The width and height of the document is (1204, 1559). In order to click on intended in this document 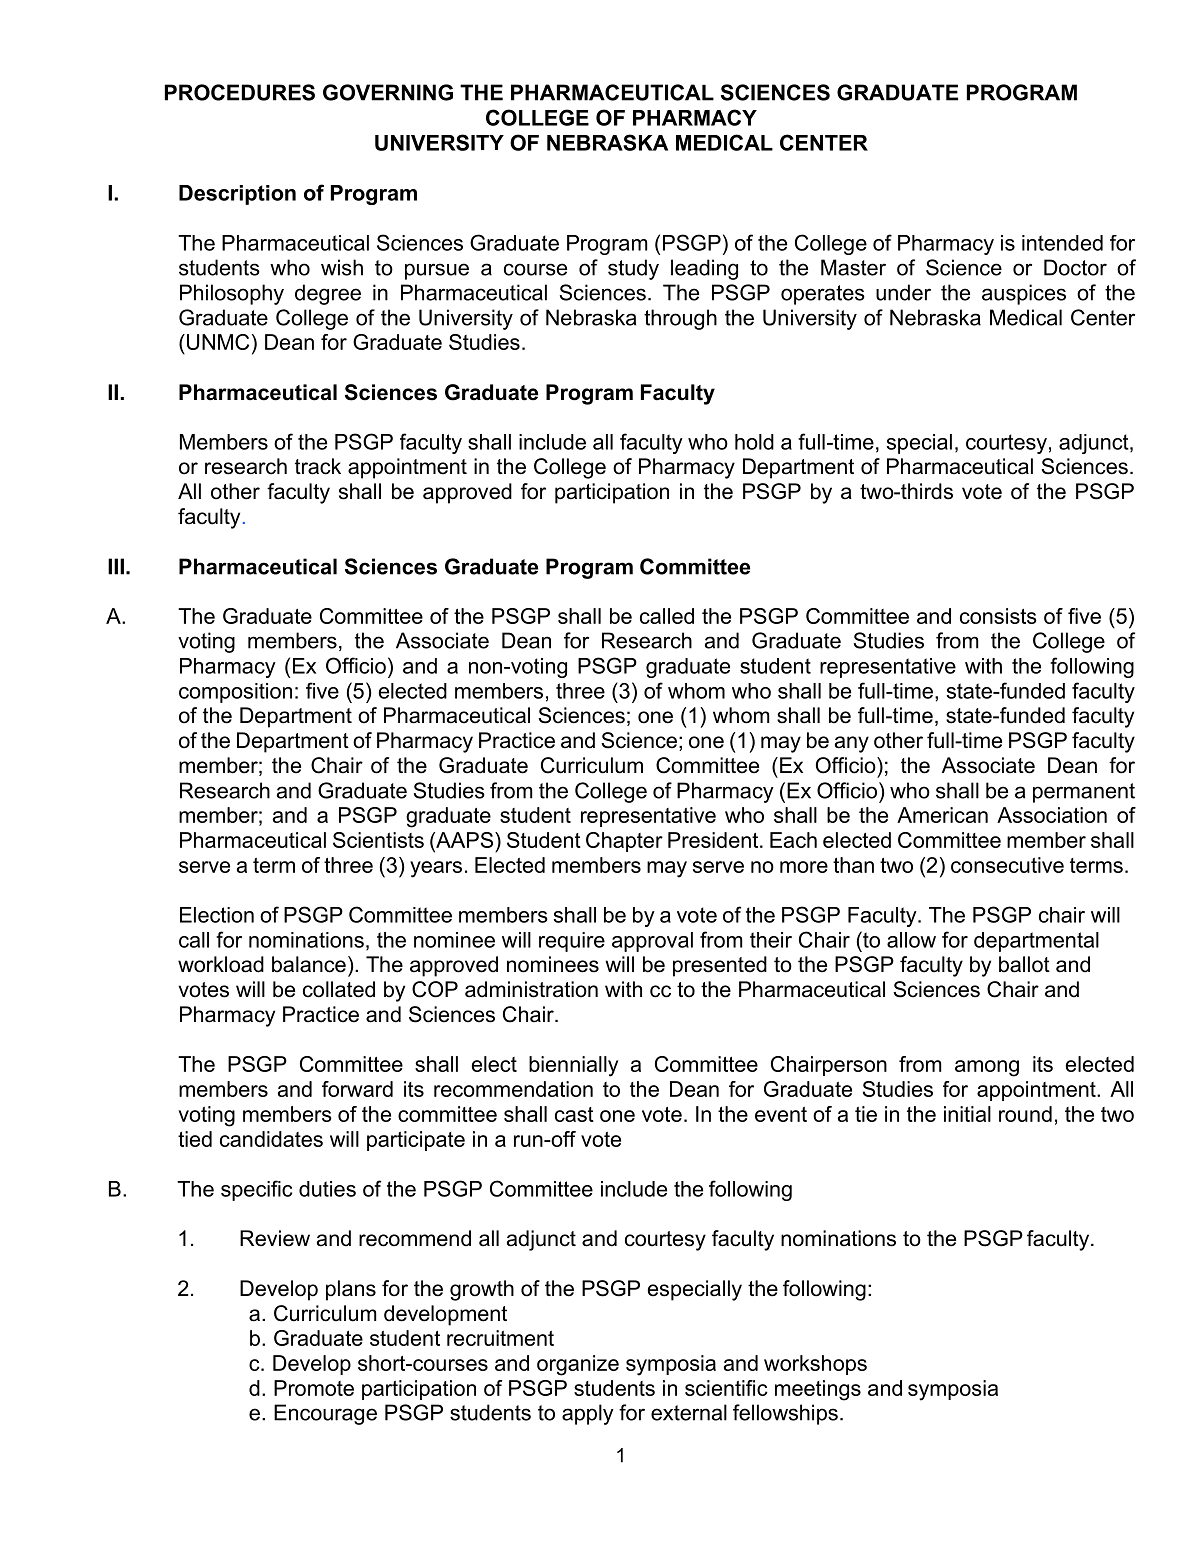, I will do `click(1062, 243)`.
